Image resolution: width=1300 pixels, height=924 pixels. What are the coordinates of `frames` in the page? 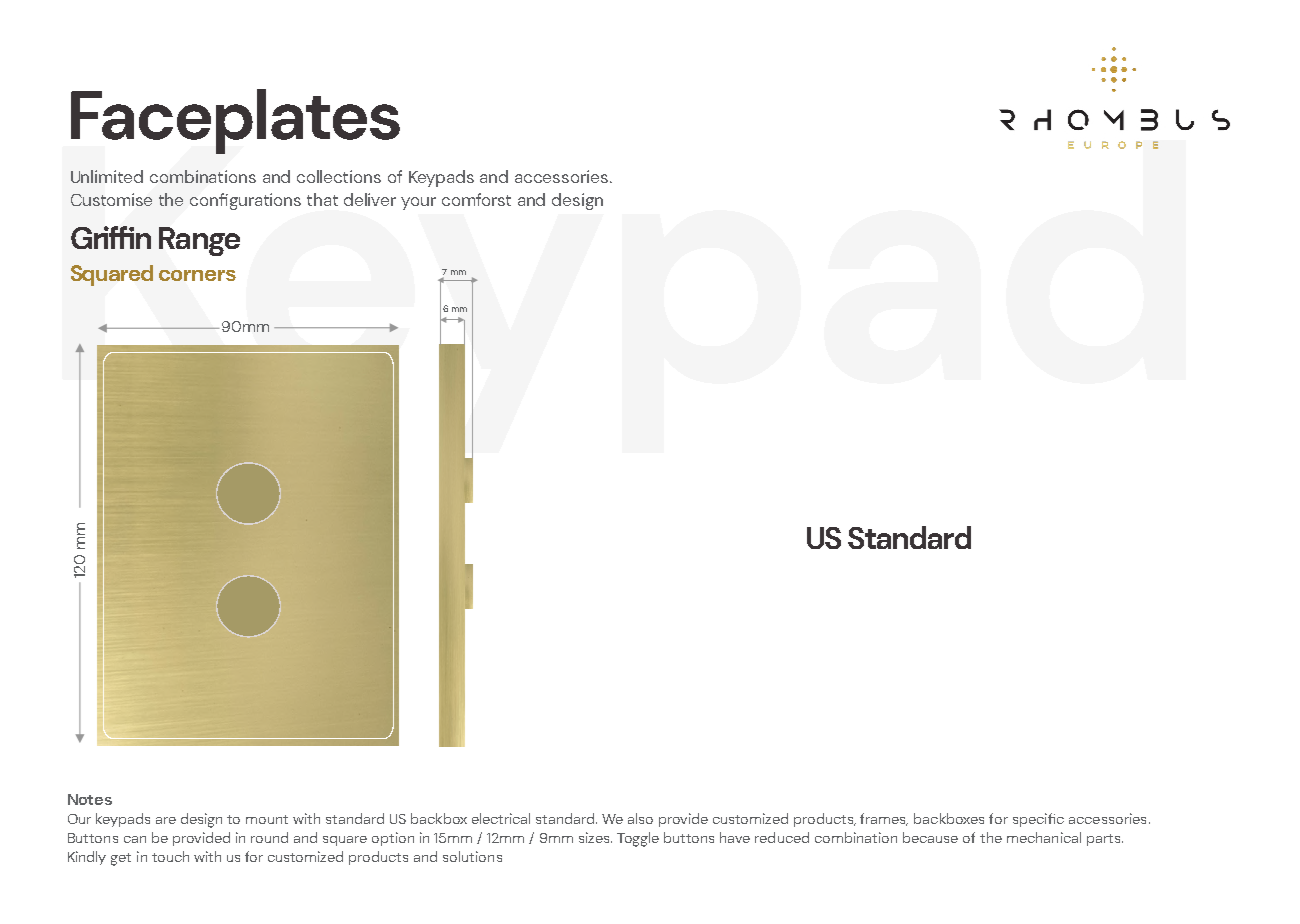 It's located at (884, 819).
